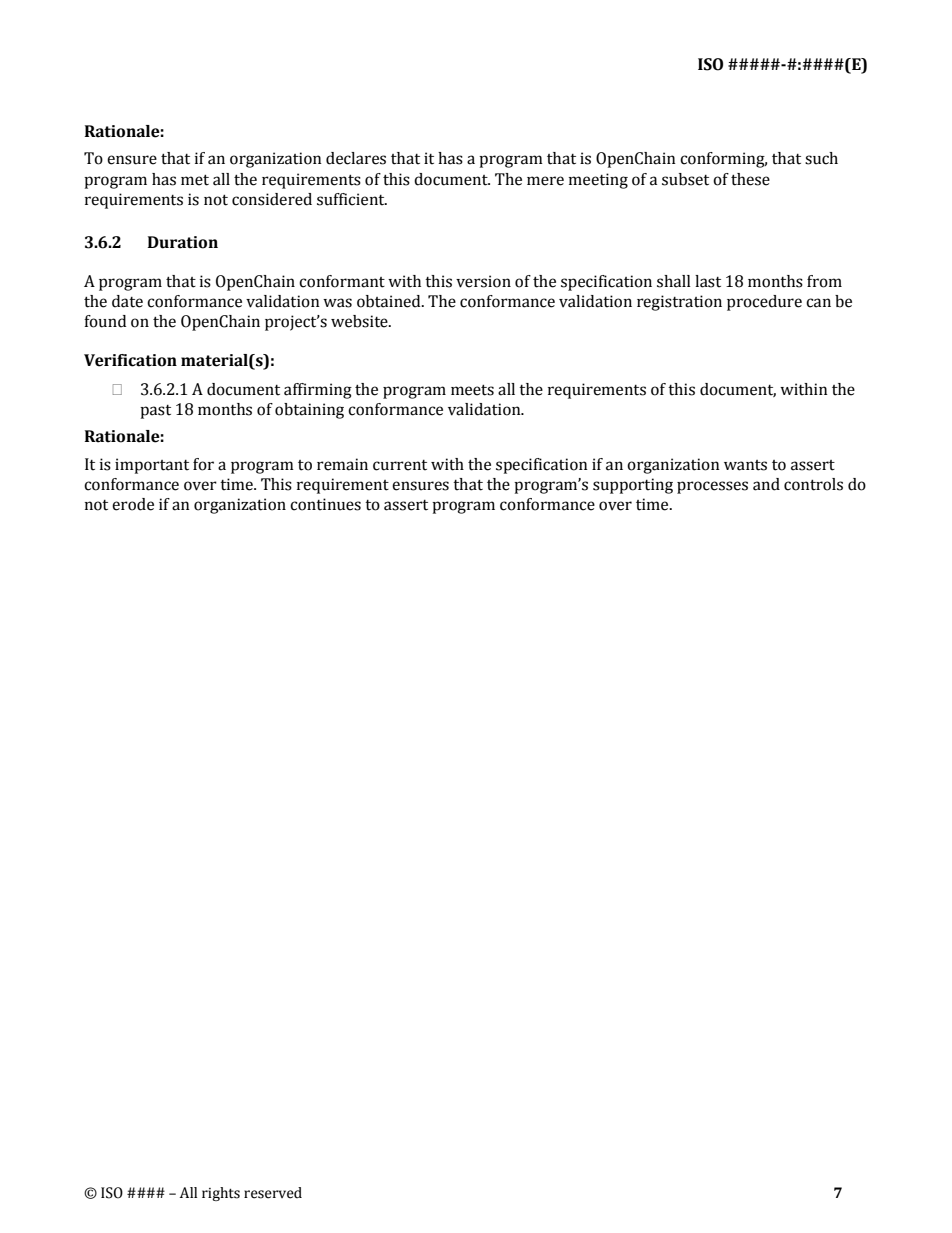 The width and height of the page is (952, 1233). I want to click on these, so click(750, 179).
